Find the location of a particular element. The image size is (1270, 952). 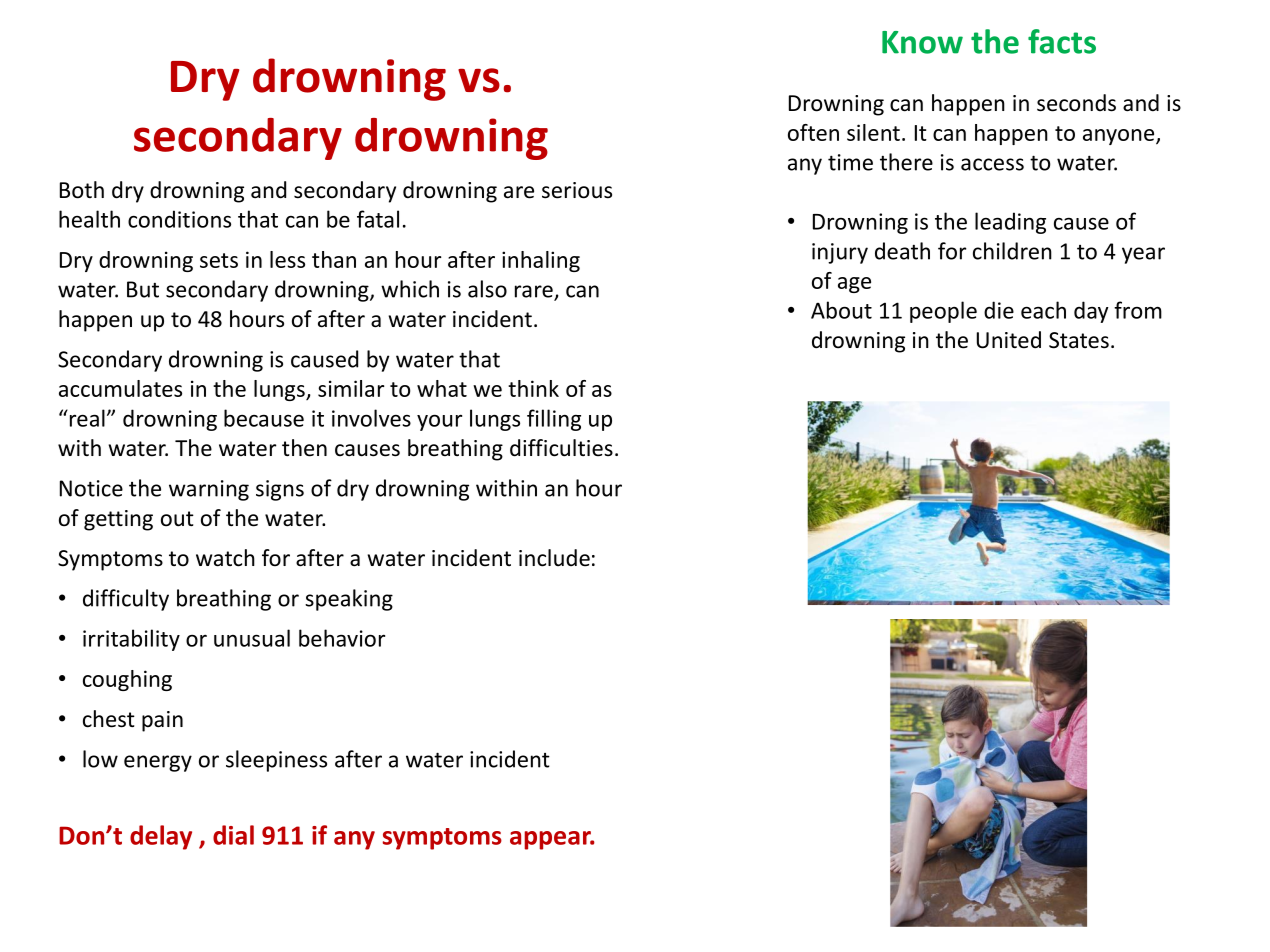

difficulties is located at coordinates (561, 448).
